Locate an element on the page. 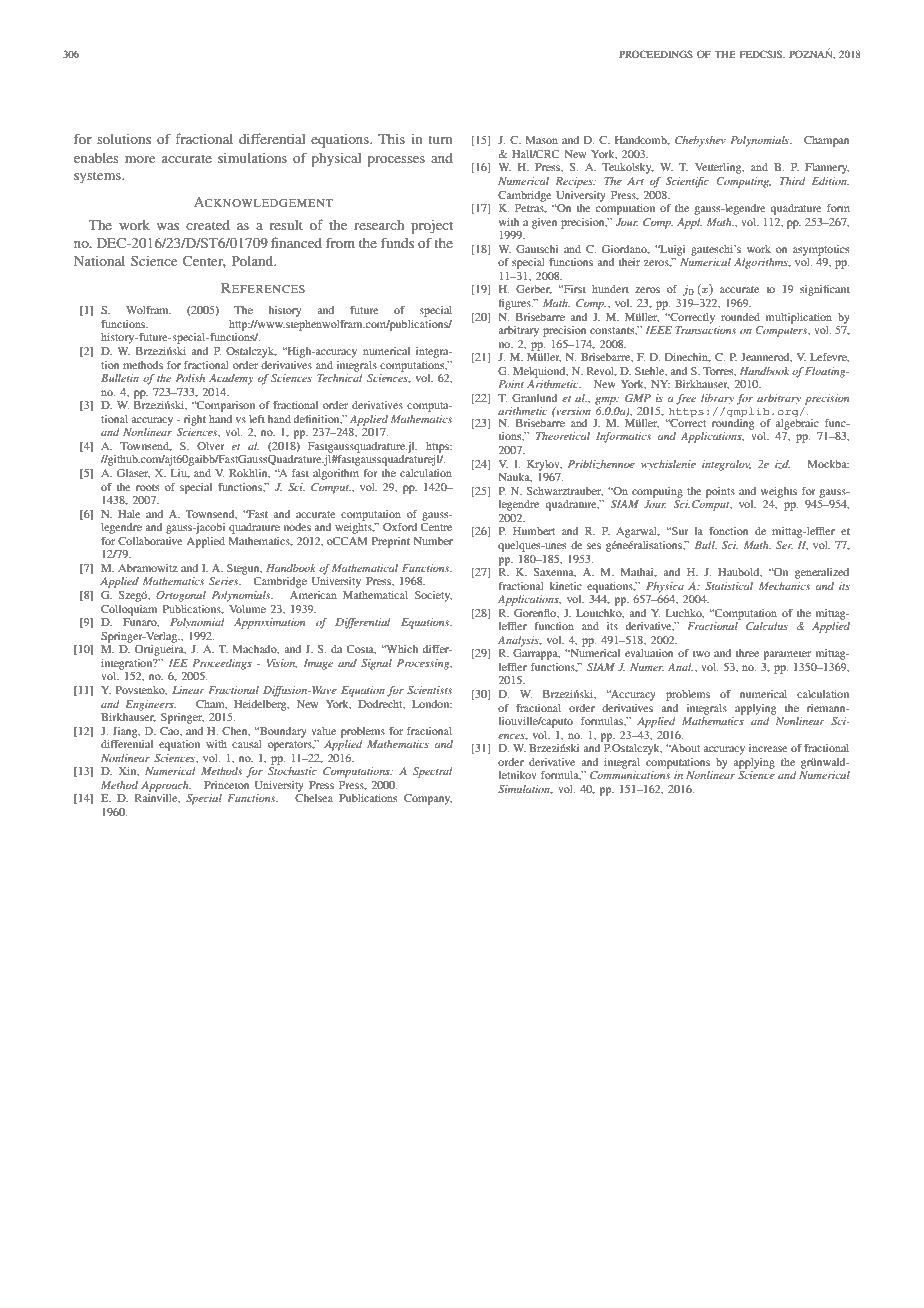 This page has width=924, height=1308. increase is located at coordinates (768, 748).
